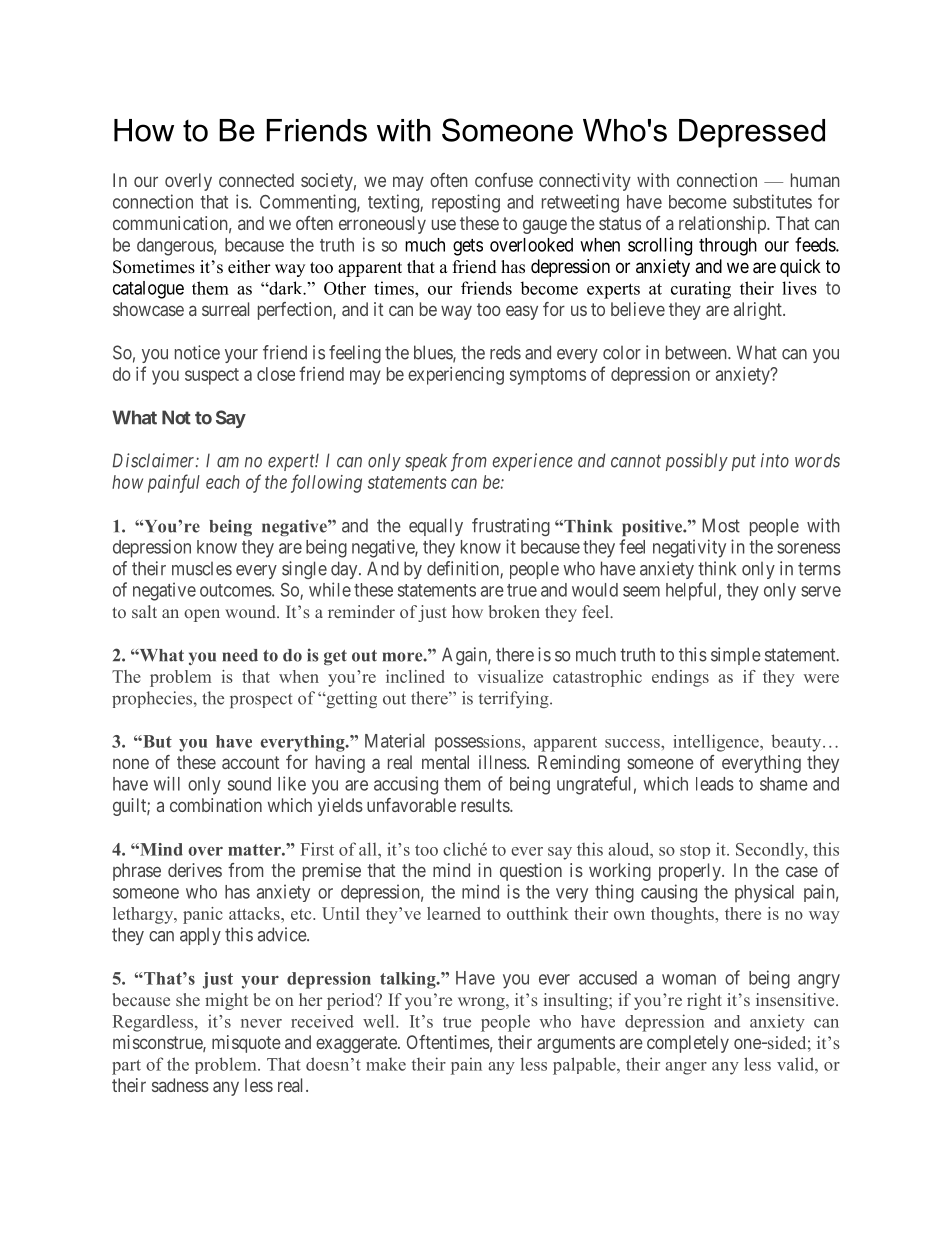  What do you see at coordinates (246, 1044) in the screenshot?
I see `misquote` at bounding box center [246, 1044].
